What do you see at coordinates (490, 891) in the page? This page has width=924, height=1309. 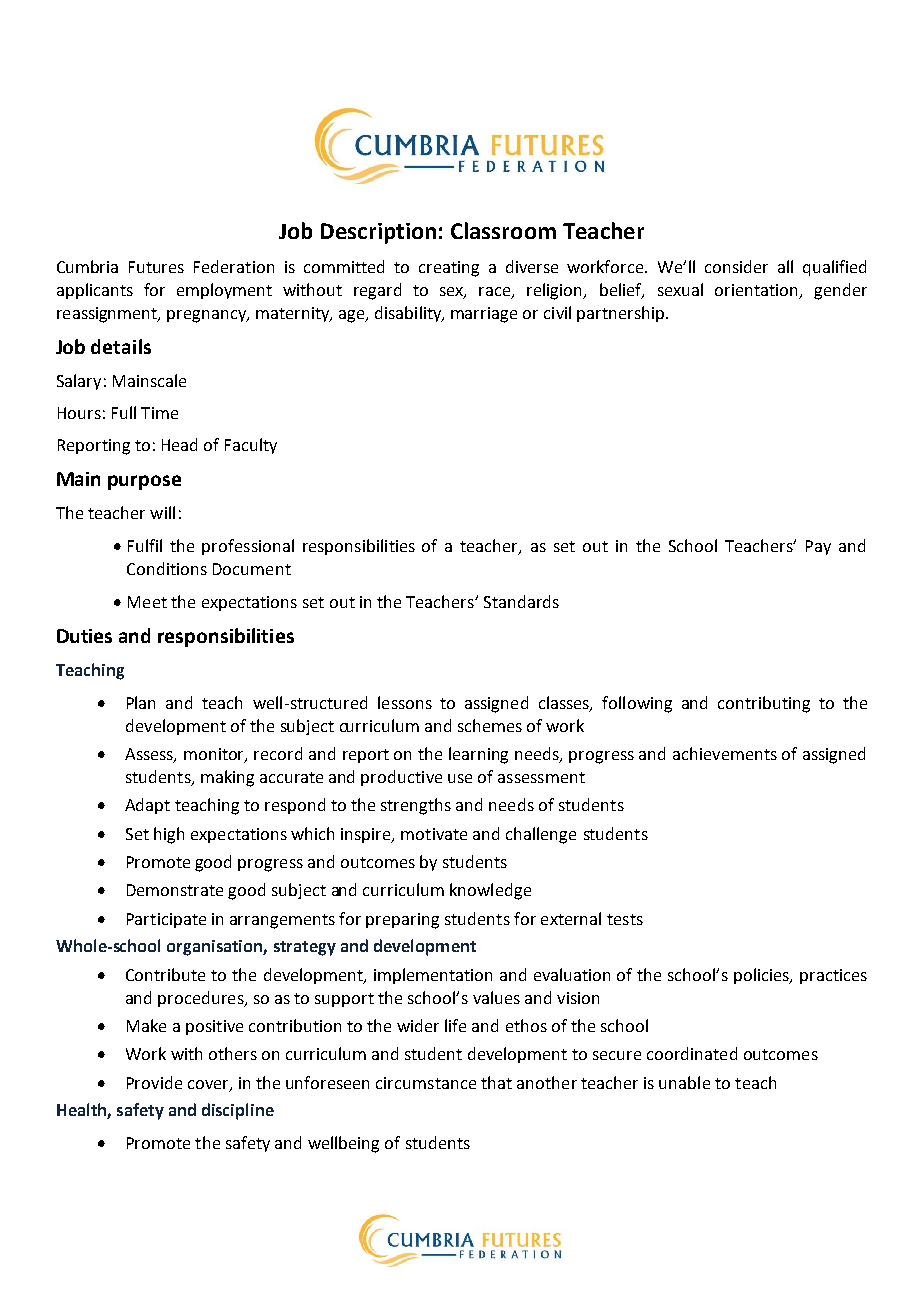 I see `knowledge` at bounding box center [490, 891].
